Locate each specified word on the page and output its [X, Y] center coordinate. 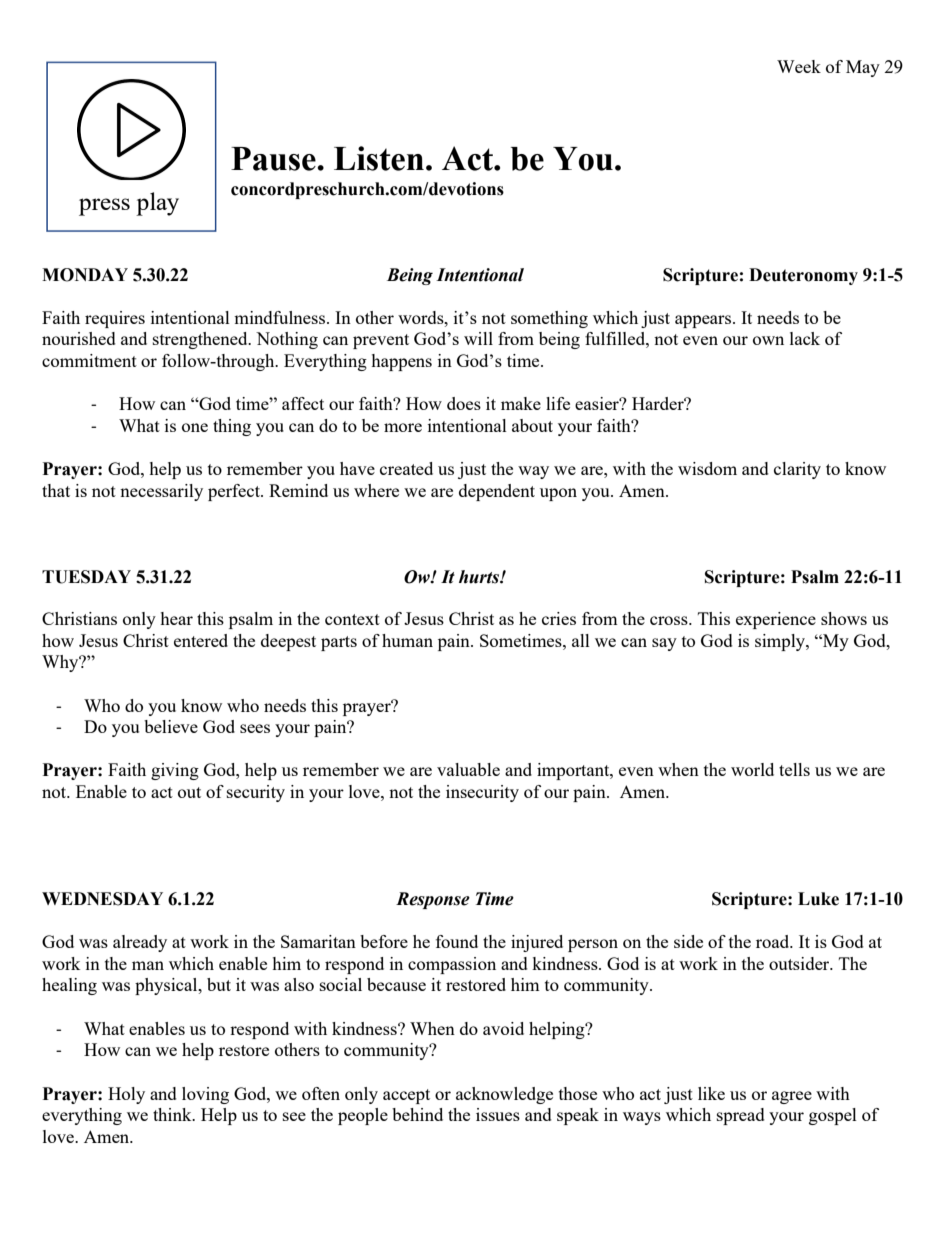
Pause [274, 159]
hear [176, 618]
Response [433, 900]
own [768, 340]
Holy [126, 1095]
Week [799, 66]
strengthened [201, 340]
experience [776, 620]
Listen [379, 158]
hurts [480, 577]
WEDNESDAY [102, 899]
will [478, 338]
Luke [818, 899]
